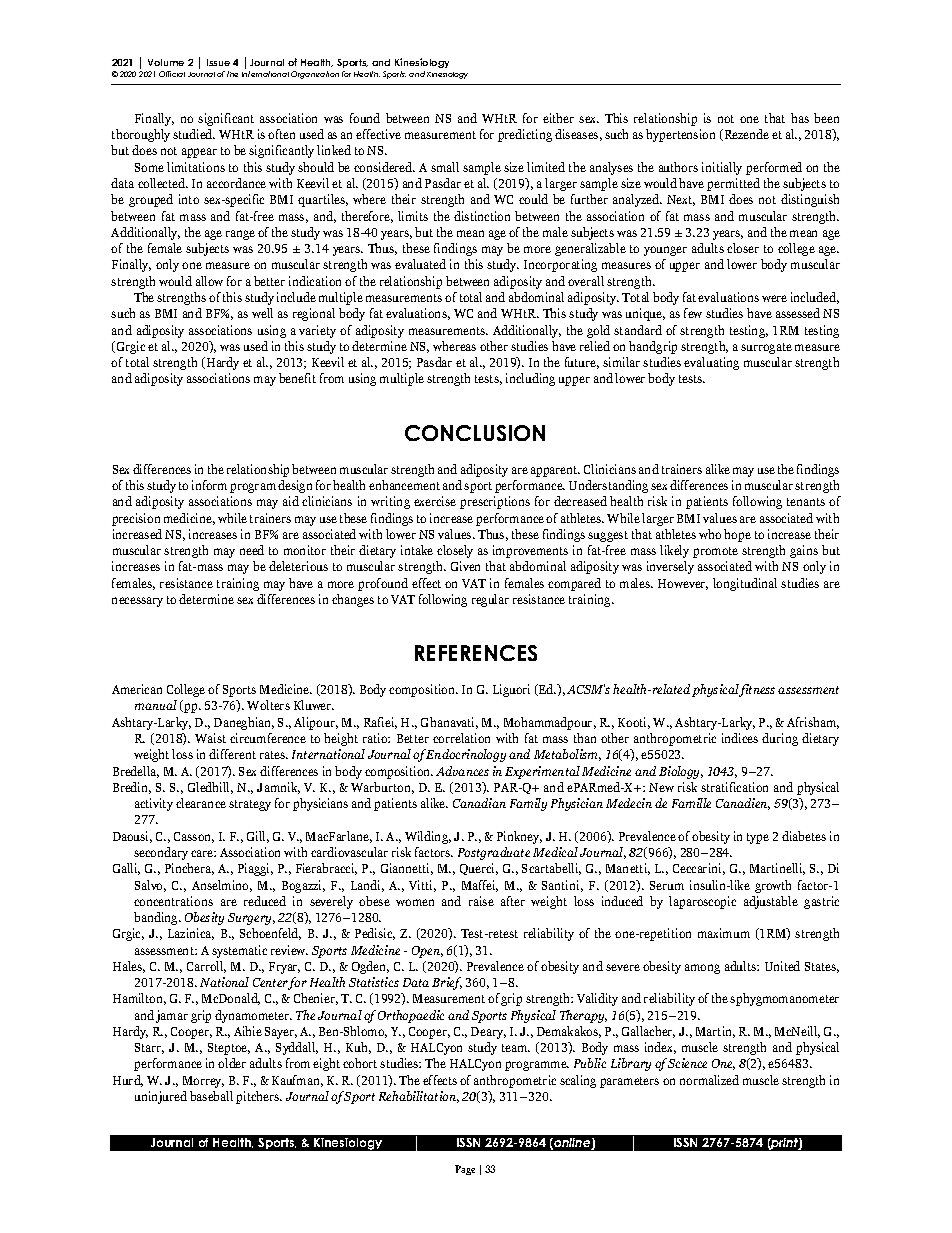 This document has height=1233, width=952. What do you see at coordinates (137, 602) in the document?
I see `necessary` at bounding box center [137, 602].
